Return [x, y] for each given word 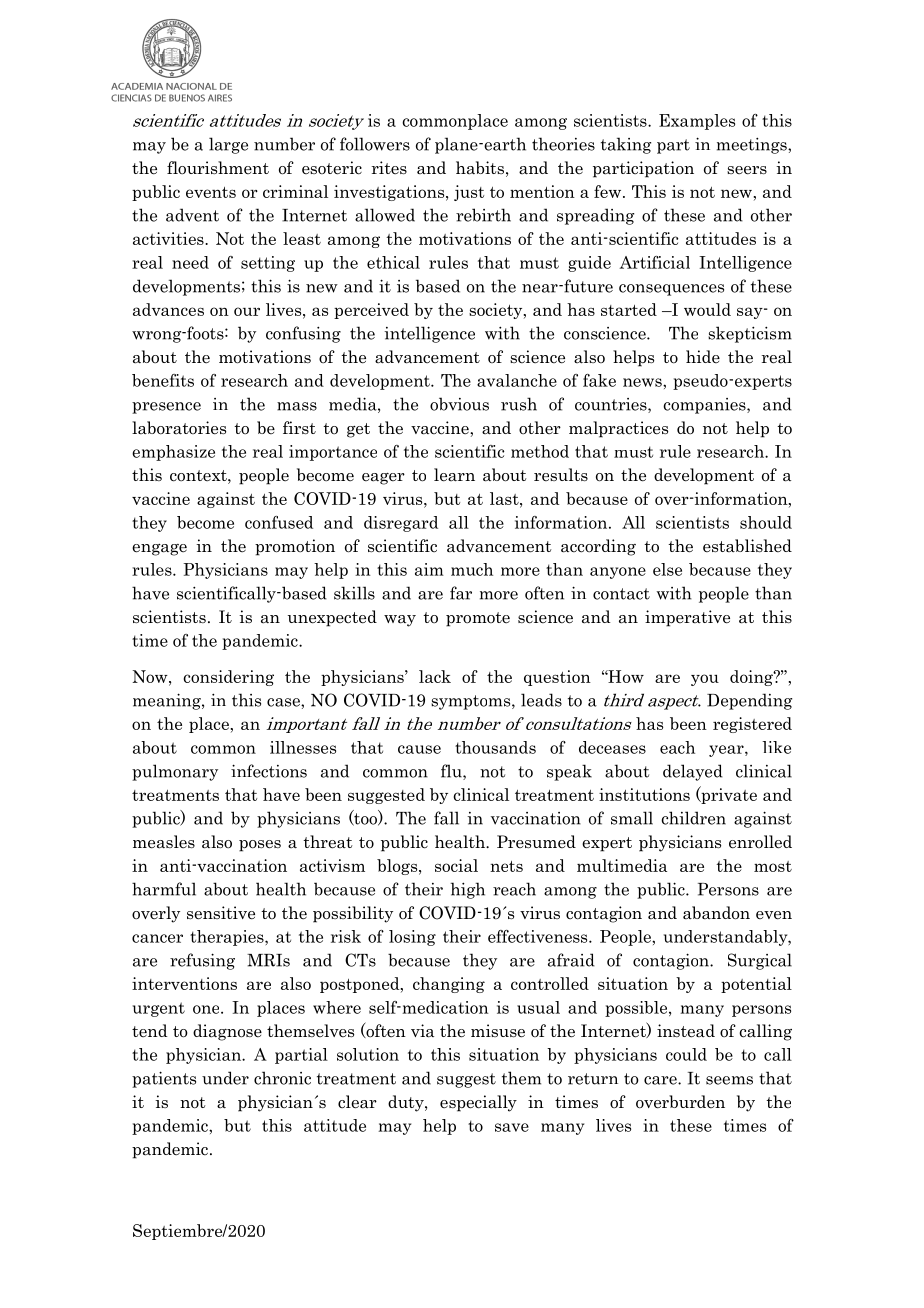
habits [480, 168]
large [228, 145]
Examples [697, 122]
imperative [687, 618]
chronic [282, 1078]
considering [228, 678]
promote [478, 619]
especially [478, 1103]
